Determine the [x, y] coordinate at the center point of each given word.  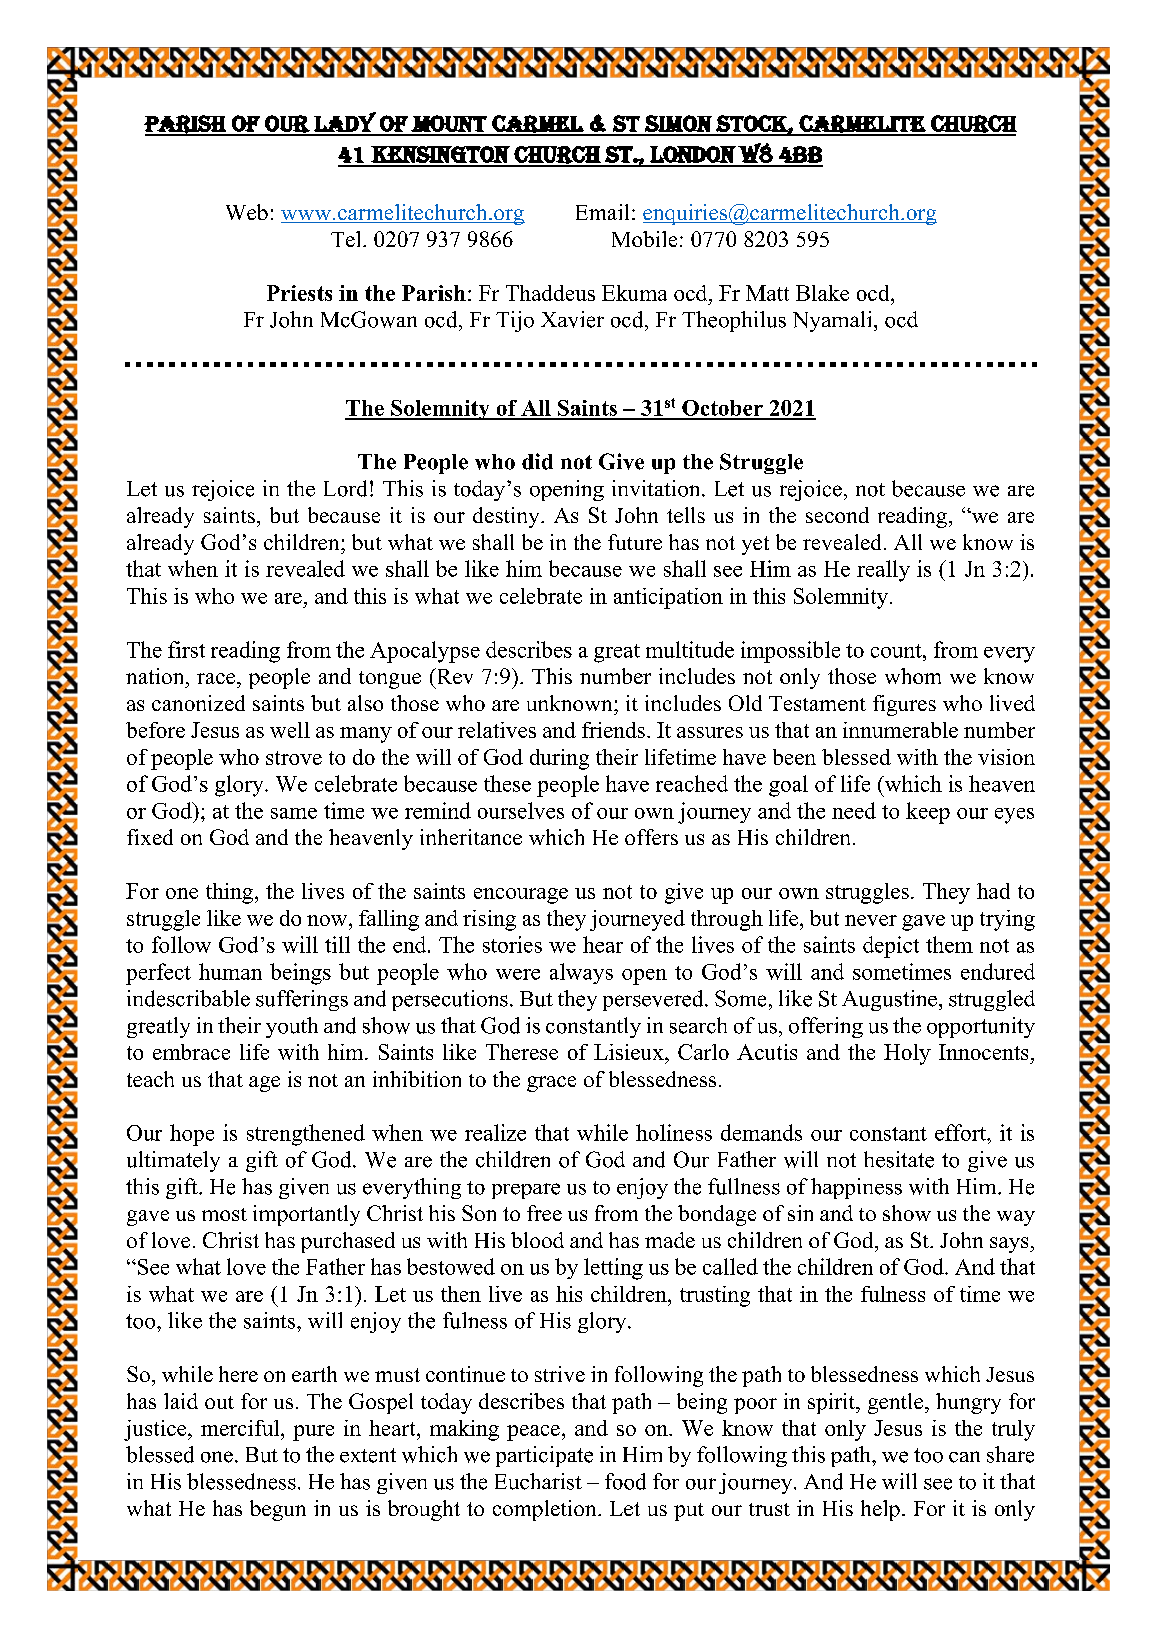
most [224, 1214]
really [883, 571]
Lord [345, 488]
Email [602, 212]
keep [928, 813]
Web [247, 212]
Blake [822, 293]
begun [278, 1510]
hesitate [899, 1159]
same [294, 813]
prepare [526, 1191]
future [635, 542]
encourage [521, 896]
